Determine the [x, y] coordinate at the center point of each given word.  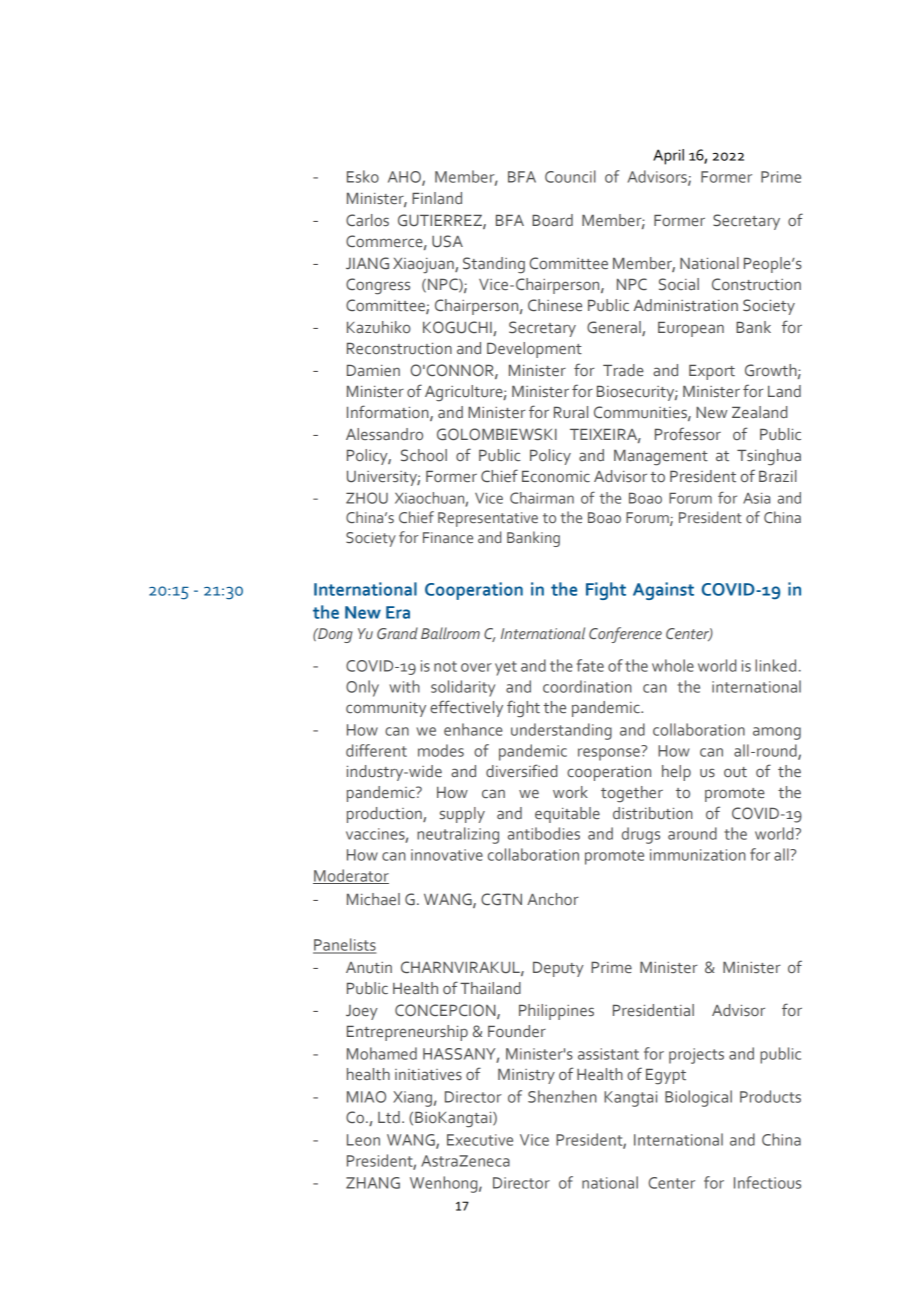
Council [570, 176]
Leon [363, 1140]
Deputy [558, 969]
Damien [373, 370]
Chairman [542, 498]
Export [712, 372]
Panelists [344, 945]
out [735, 772]
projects [696, 1056]
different [376, 750]
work [570, 792]
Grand [397, 633]
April [668, 157]
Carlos [367, 220]
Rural [571, 412]
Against [663, 591]
